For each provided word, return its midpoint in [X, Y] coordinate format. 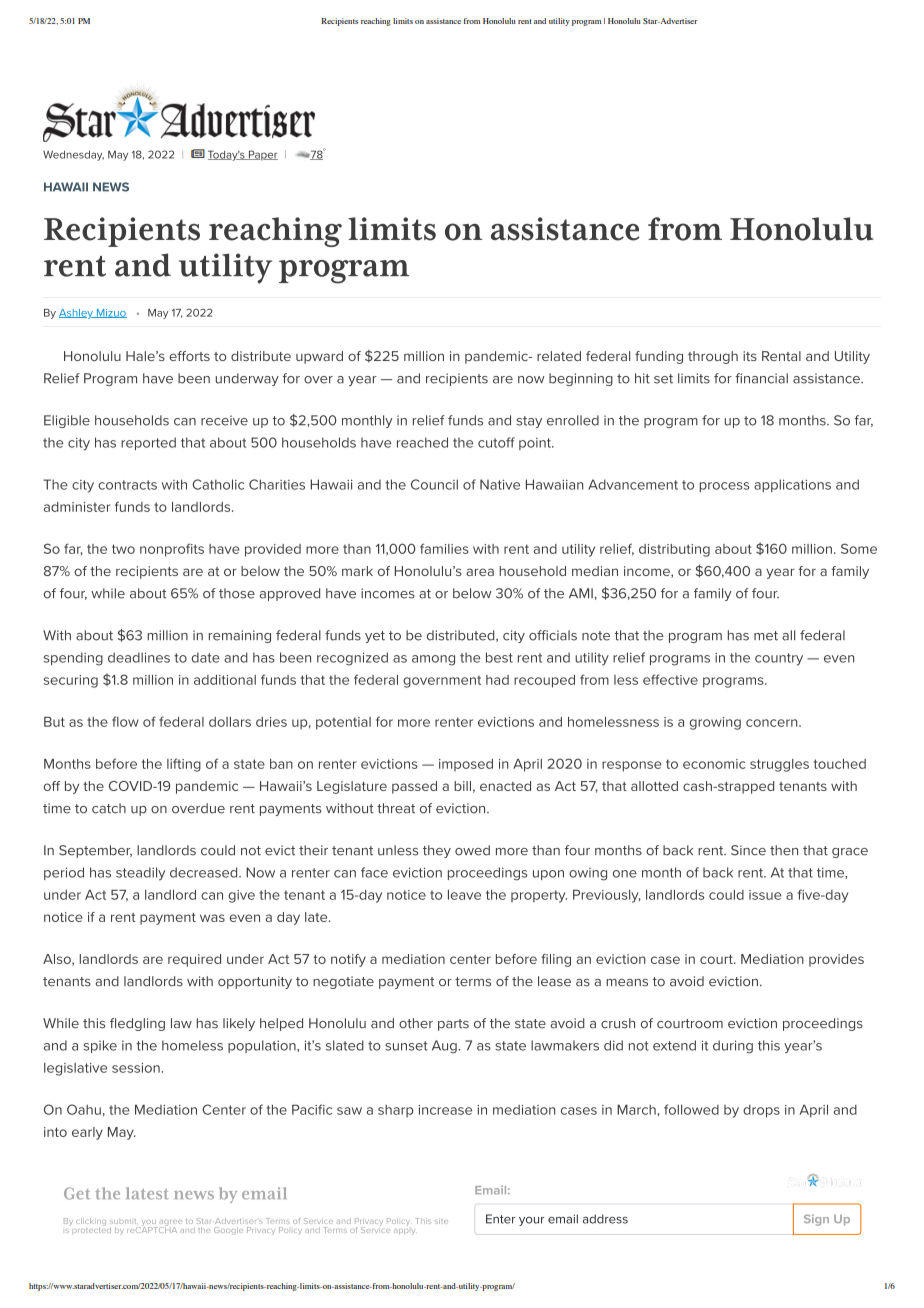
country [779, 659]
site [441, 1221]
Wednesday [73, 155]
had [497, 680]
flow [125, 721]
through [713, 357]
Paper [262, 155]
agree [169, 1224]
